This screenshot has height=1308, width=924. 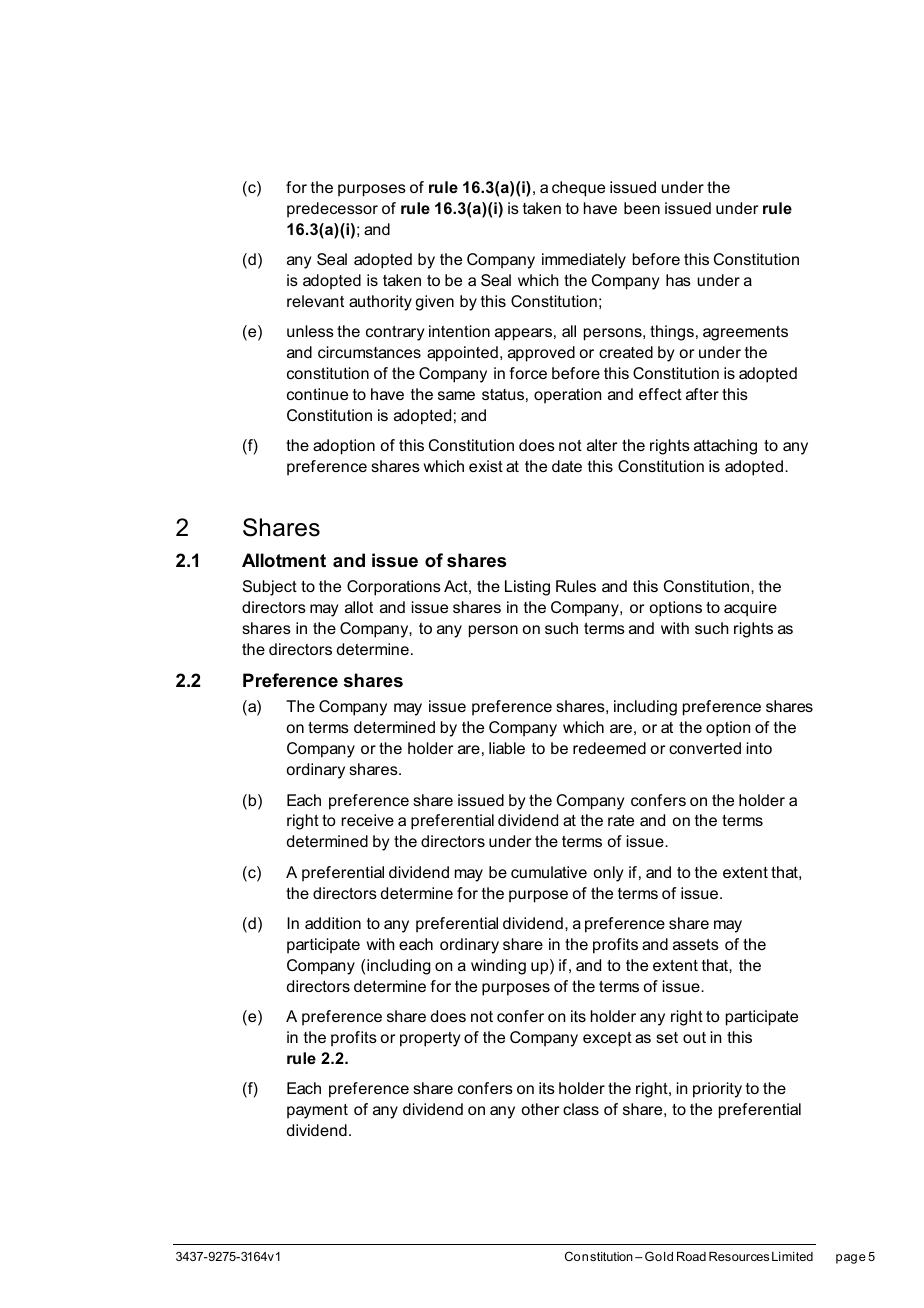 What do you see at coordinates (368, 820) in the screenshot?
I see `receive` at bounding box center [368, 820].
